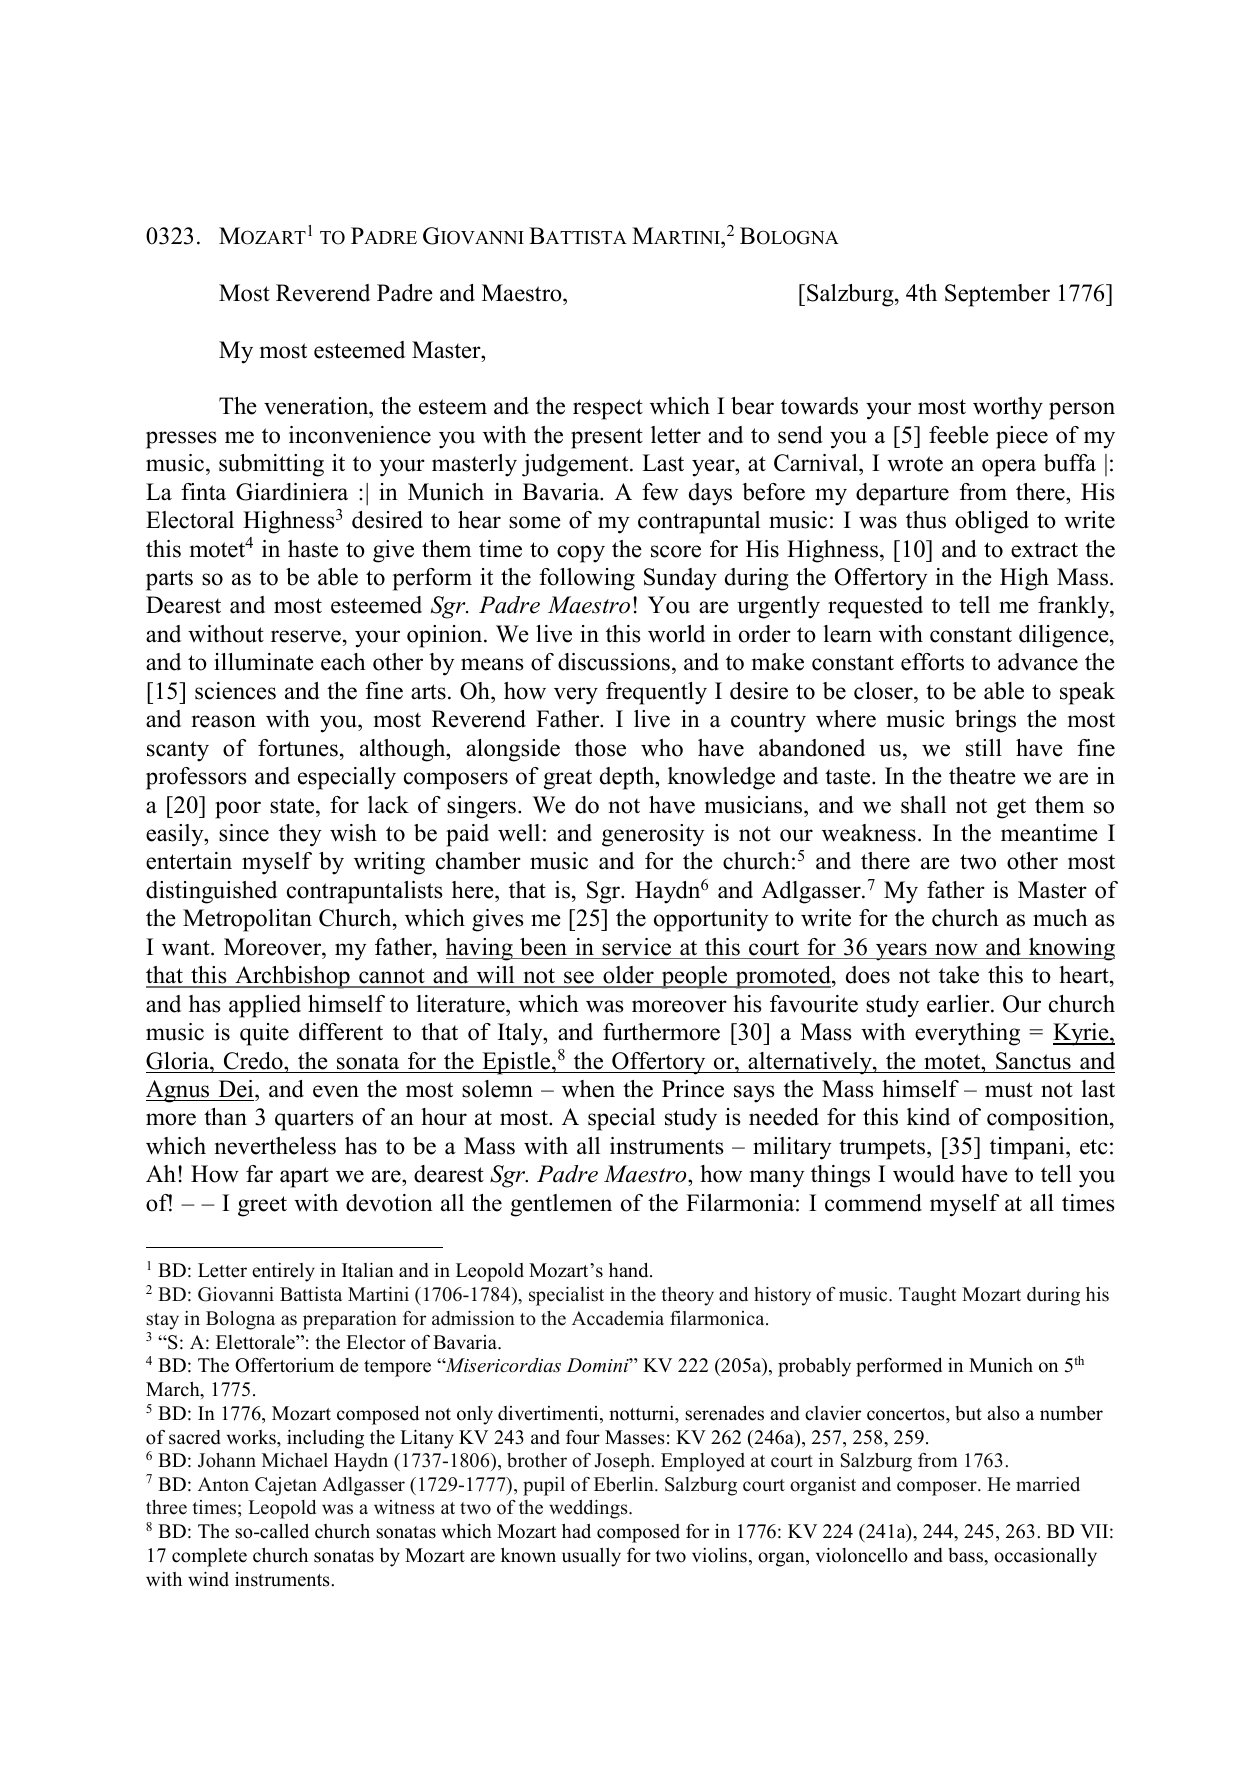 The image size is (1260, 1783). I want to click on respect, so click(608, 409).
